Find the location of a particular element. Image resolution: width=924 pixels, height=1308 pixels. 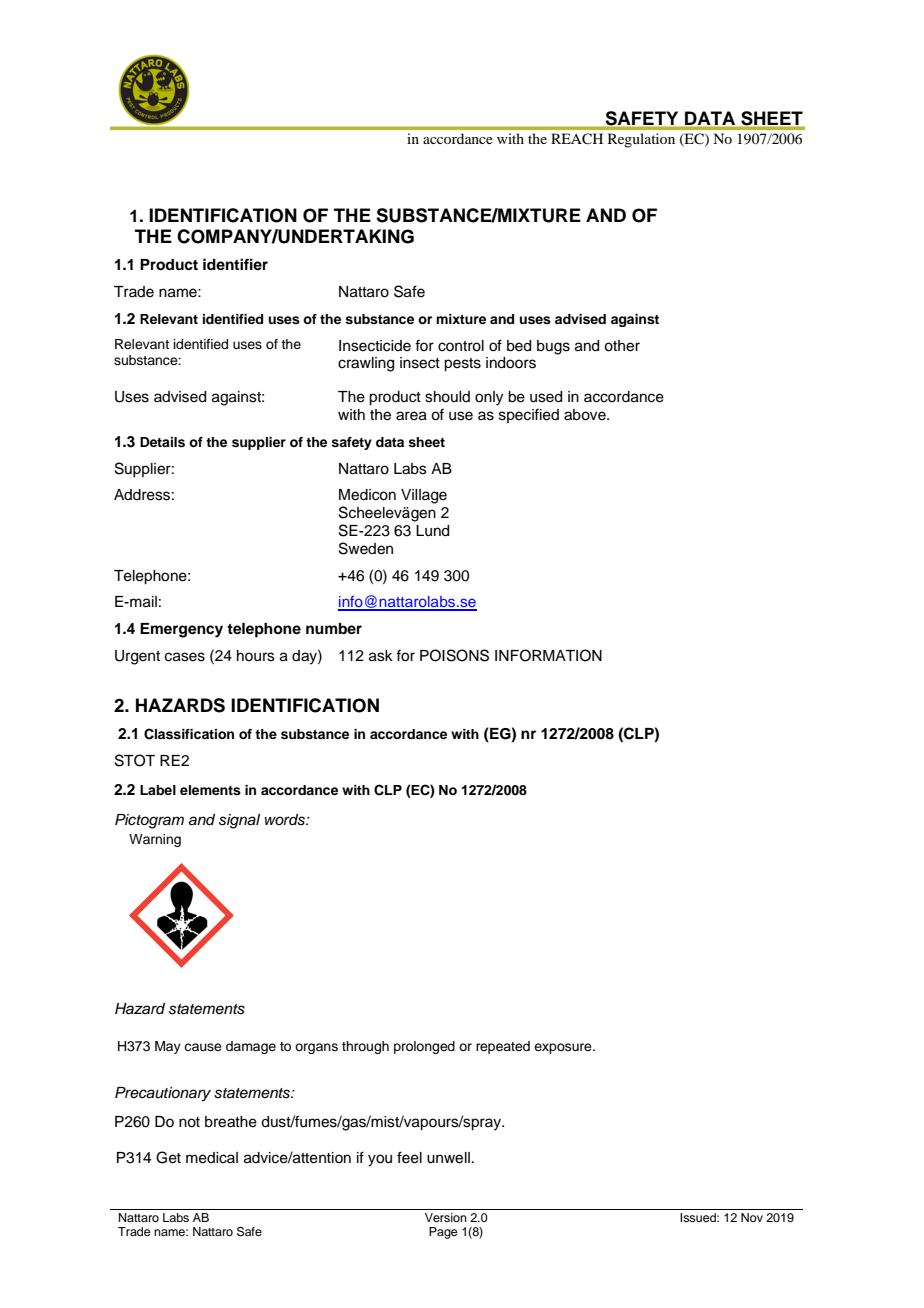

identifier is located at coordinates (235, 264).
